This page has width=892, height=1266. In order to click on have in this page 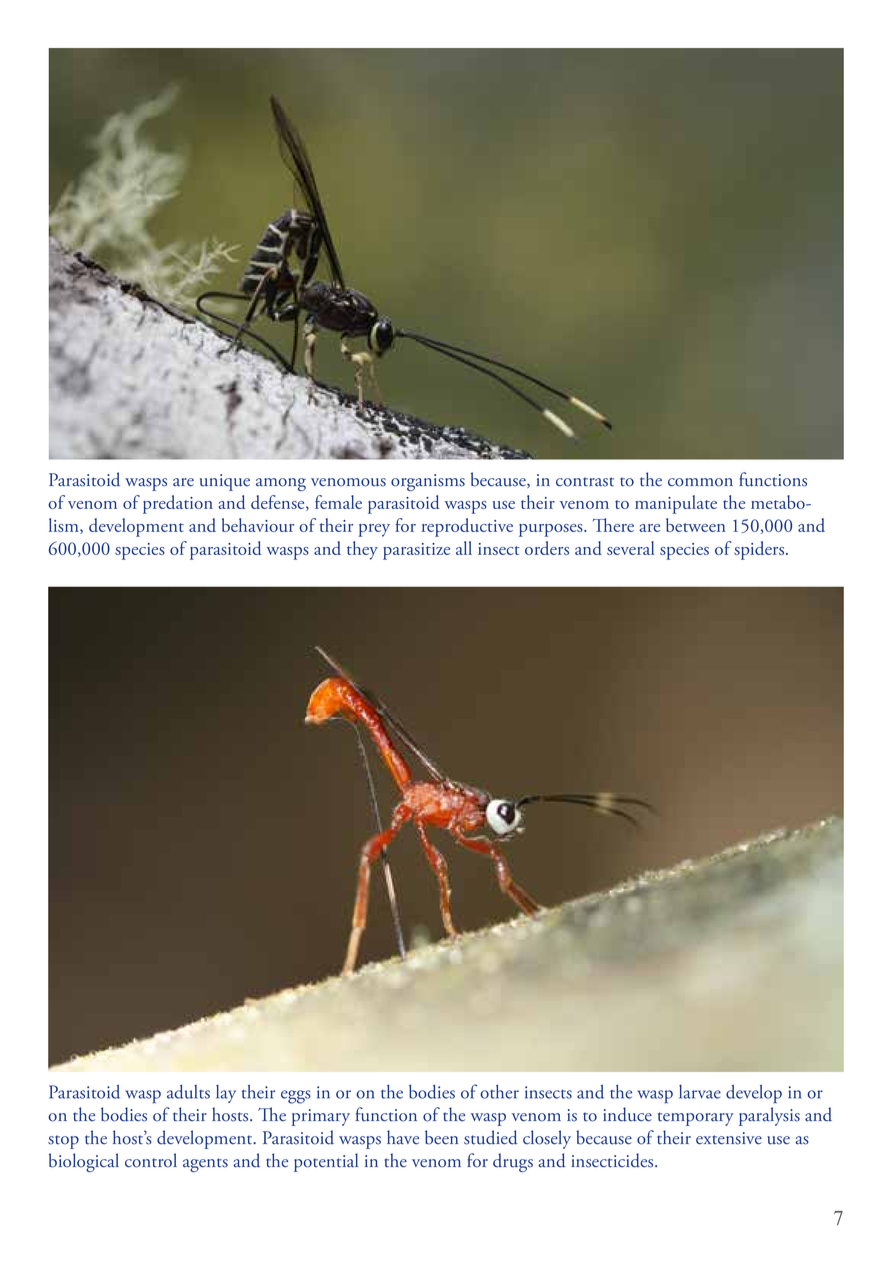, I will do `click(403, 1137)`.
